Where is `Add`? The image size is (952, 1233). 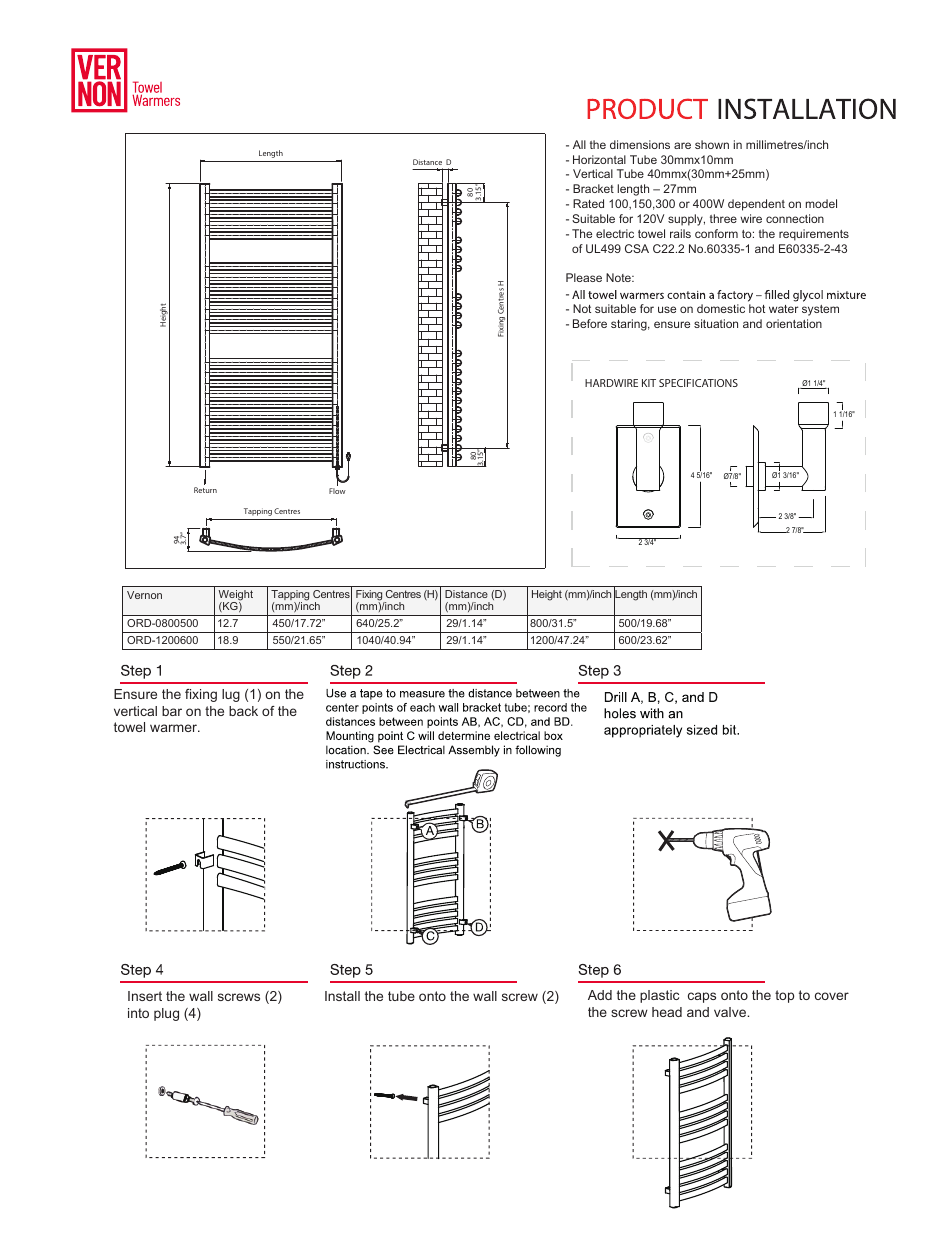 Add is located at coordinates (600, 995).
